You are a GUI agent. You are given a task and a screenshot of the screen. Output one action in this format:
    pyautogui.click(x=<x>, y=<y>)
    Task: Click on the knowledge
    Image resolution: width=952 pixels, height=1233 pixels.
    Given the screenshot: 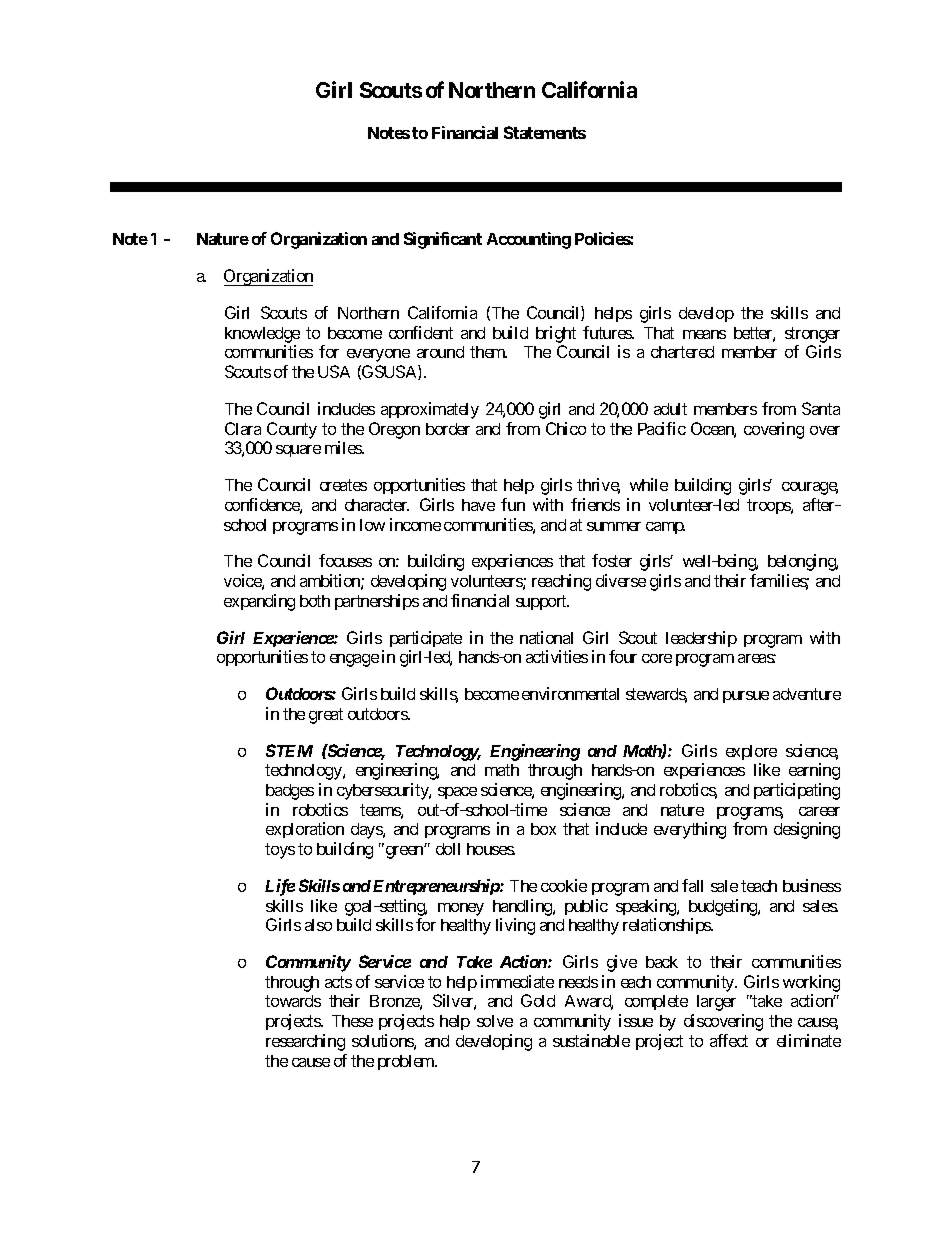 What is the action you would take?
    pyautogui.click(x=262, y=335)
